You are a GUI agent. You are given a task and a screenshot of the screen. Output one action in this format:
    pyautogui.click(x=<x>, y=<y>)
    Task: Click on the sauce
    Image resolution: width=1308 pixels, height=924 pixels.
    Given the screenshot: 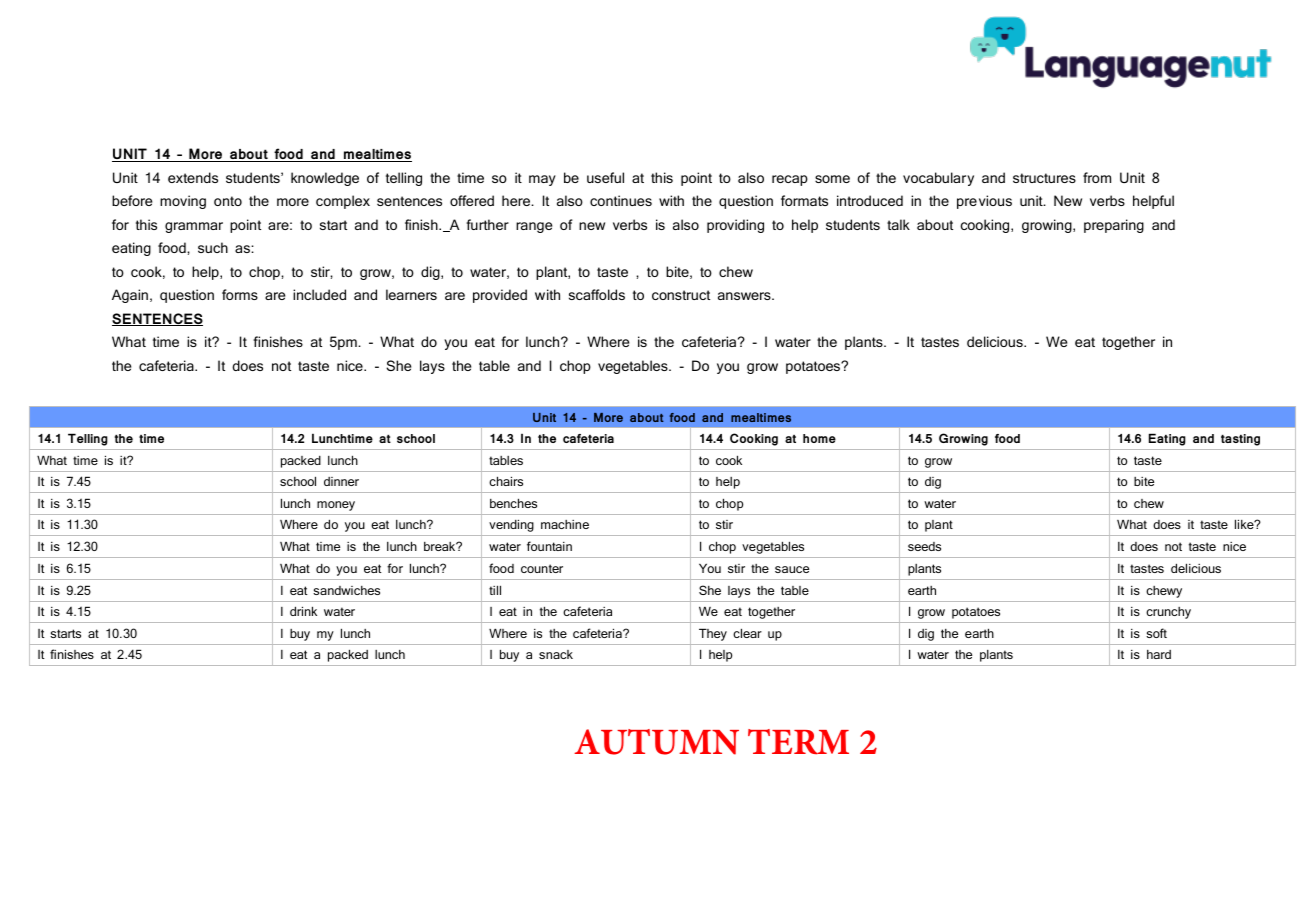 What is the action you would take?
    pyautogui.click(x=792, y=569)
